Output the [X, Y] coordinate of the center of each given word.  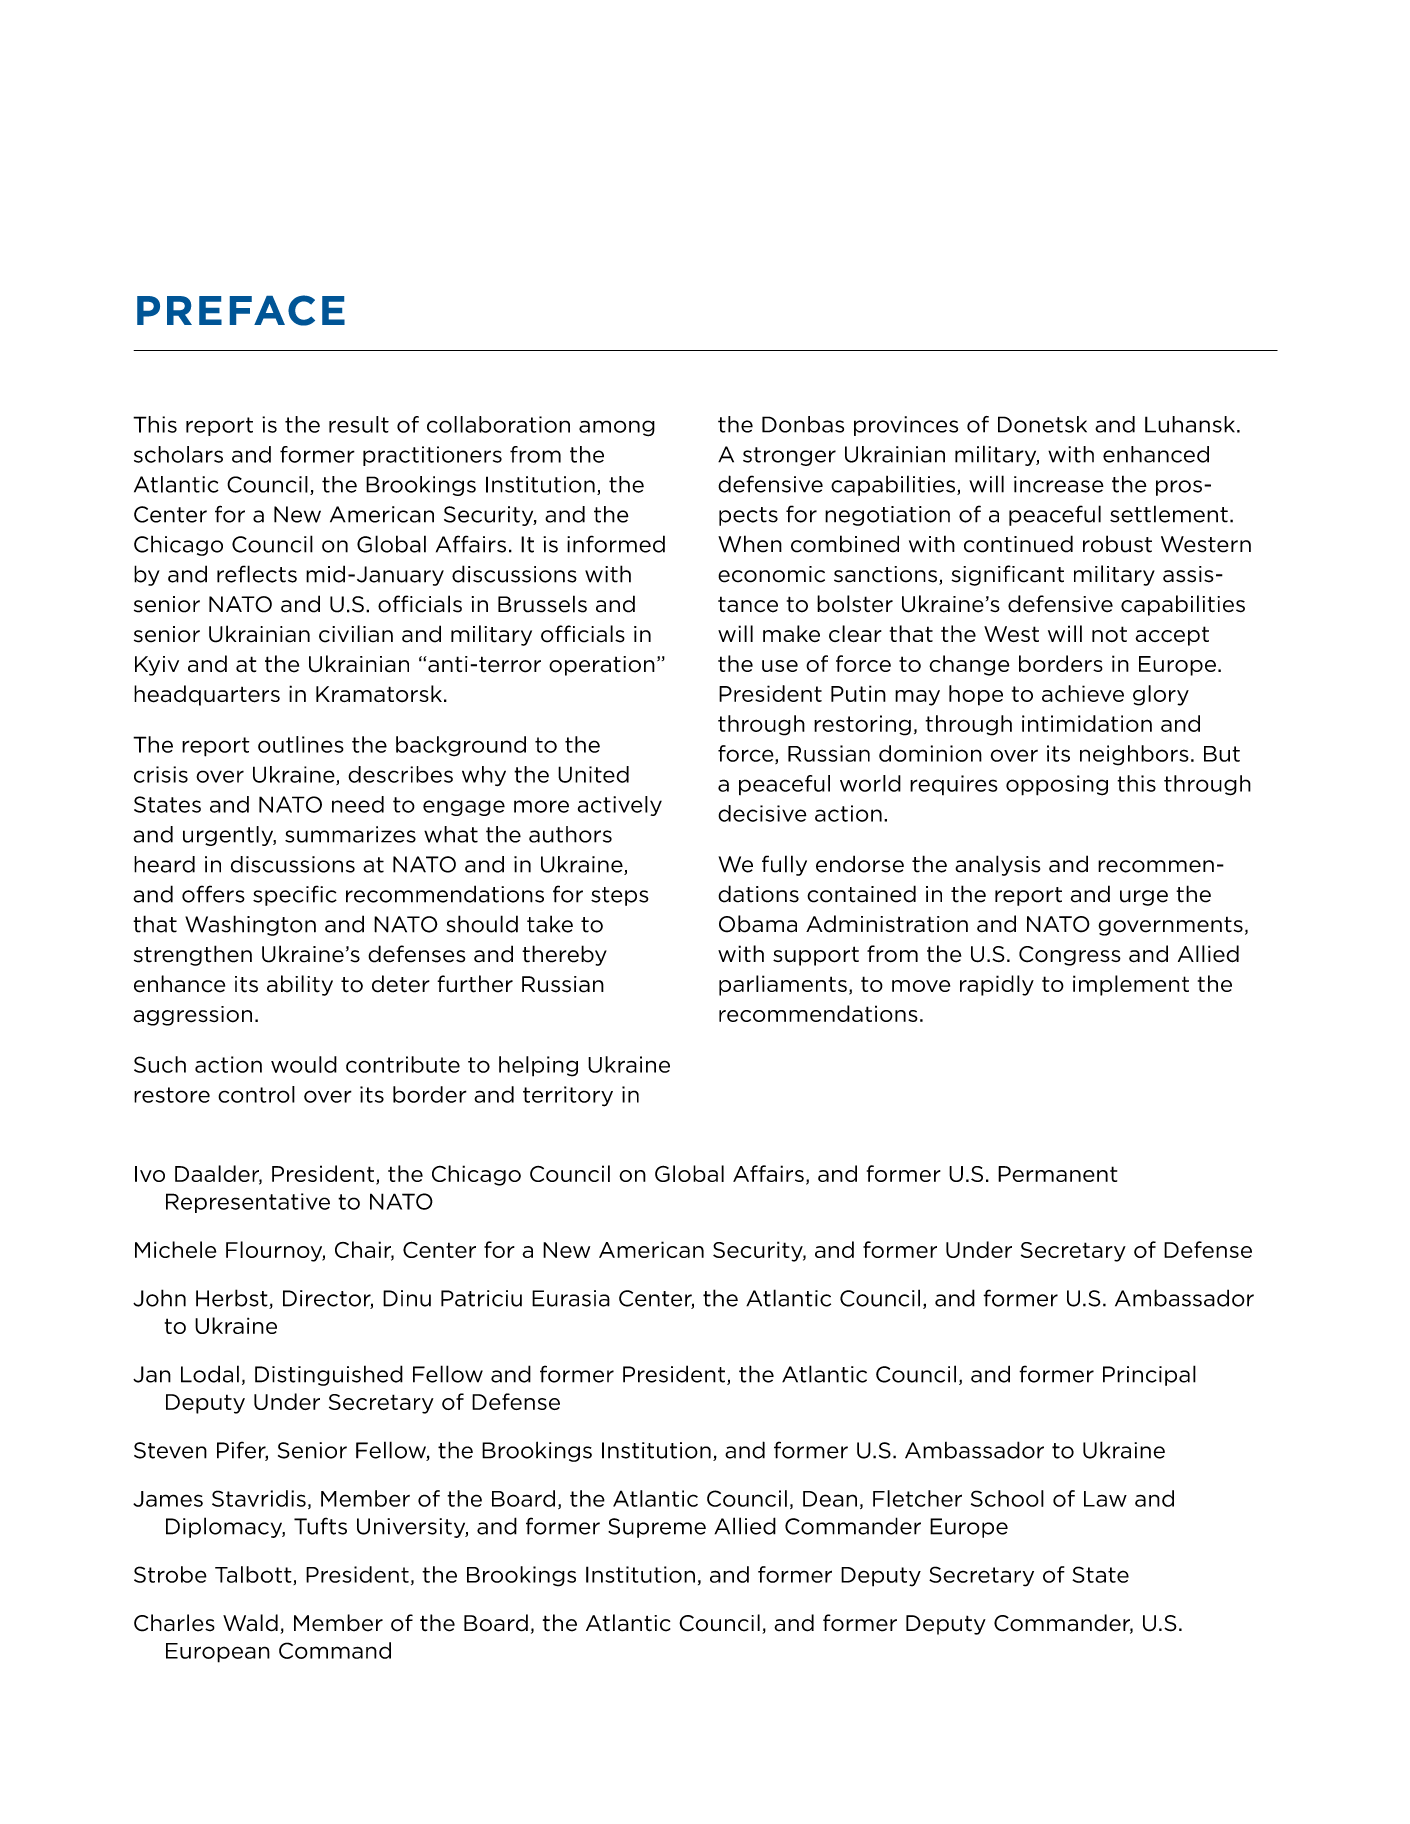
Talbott [254, 1575]
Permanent [1057, 1174]
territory [568, 1096]
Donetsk [1042, 424]
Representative [248, 1203]
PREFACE [241, 310]
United [593, 774]
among [617, 428]
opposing [1057, 785]
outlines [301, 744]
